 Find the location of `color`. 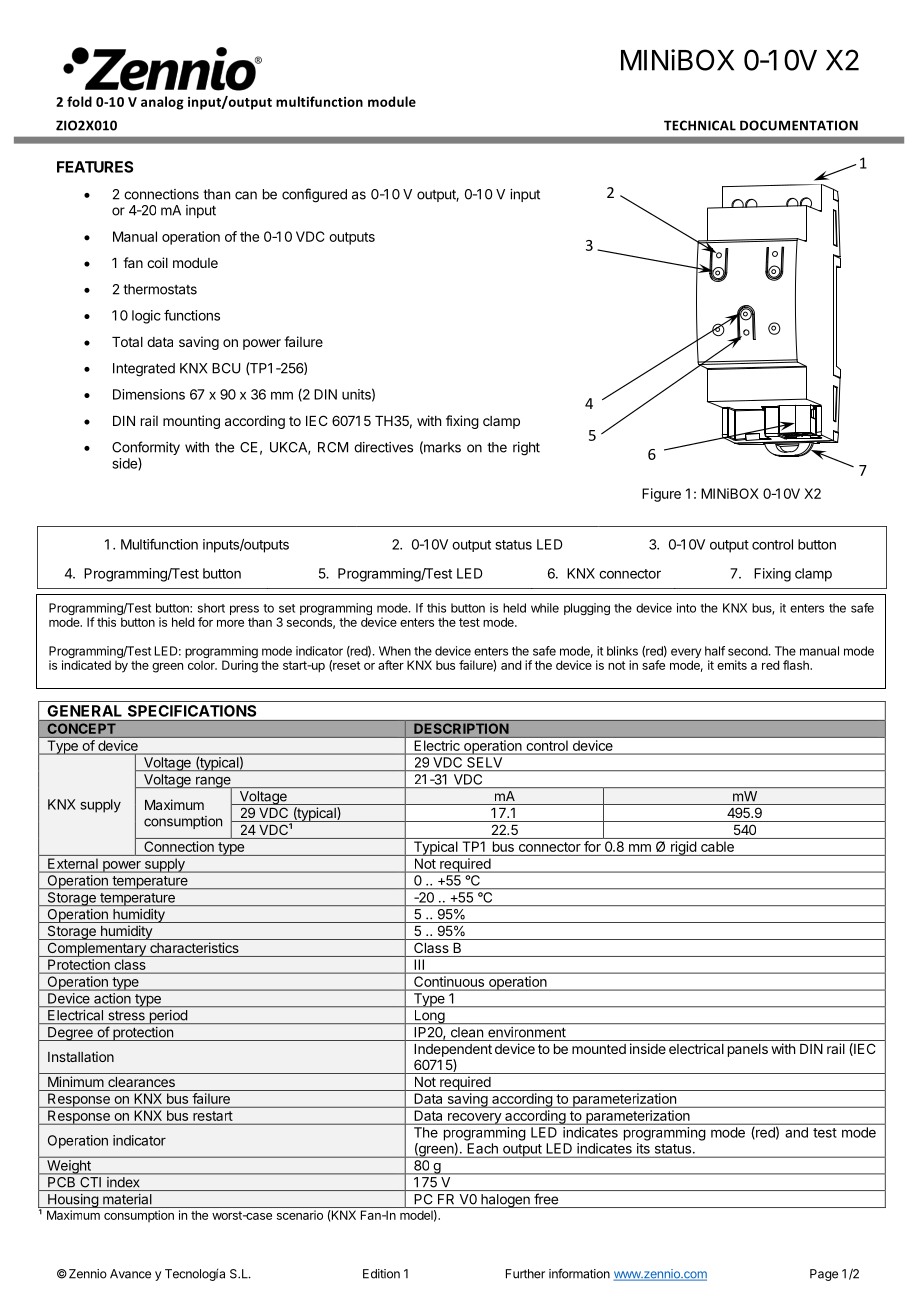

color is located at coordinates (202, 665).
